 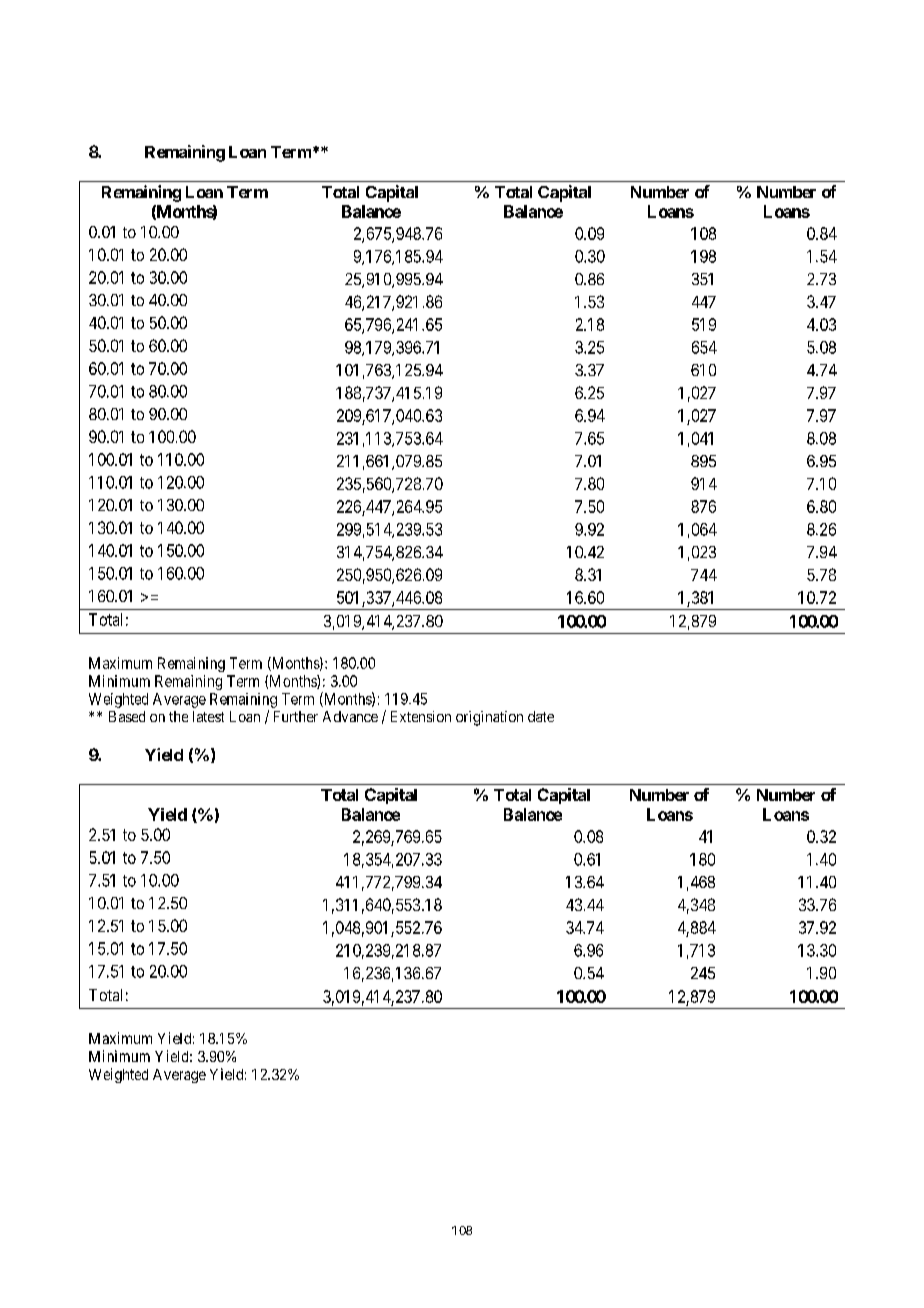 I want to click on Further, so click(x=296, y=716).
